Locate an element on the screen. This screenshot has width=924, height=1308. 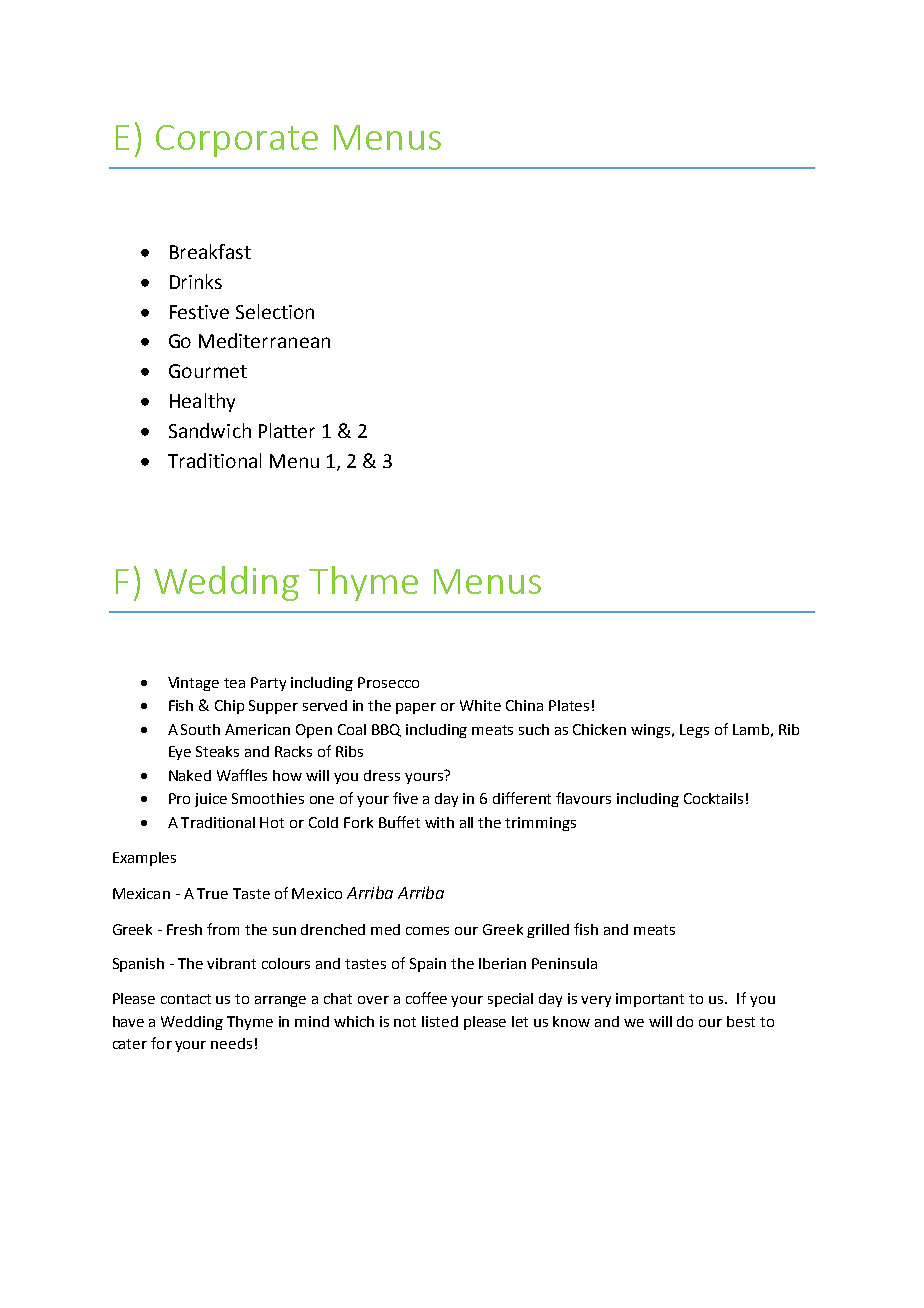
Sandwich is located at coordinates (210, 430).
